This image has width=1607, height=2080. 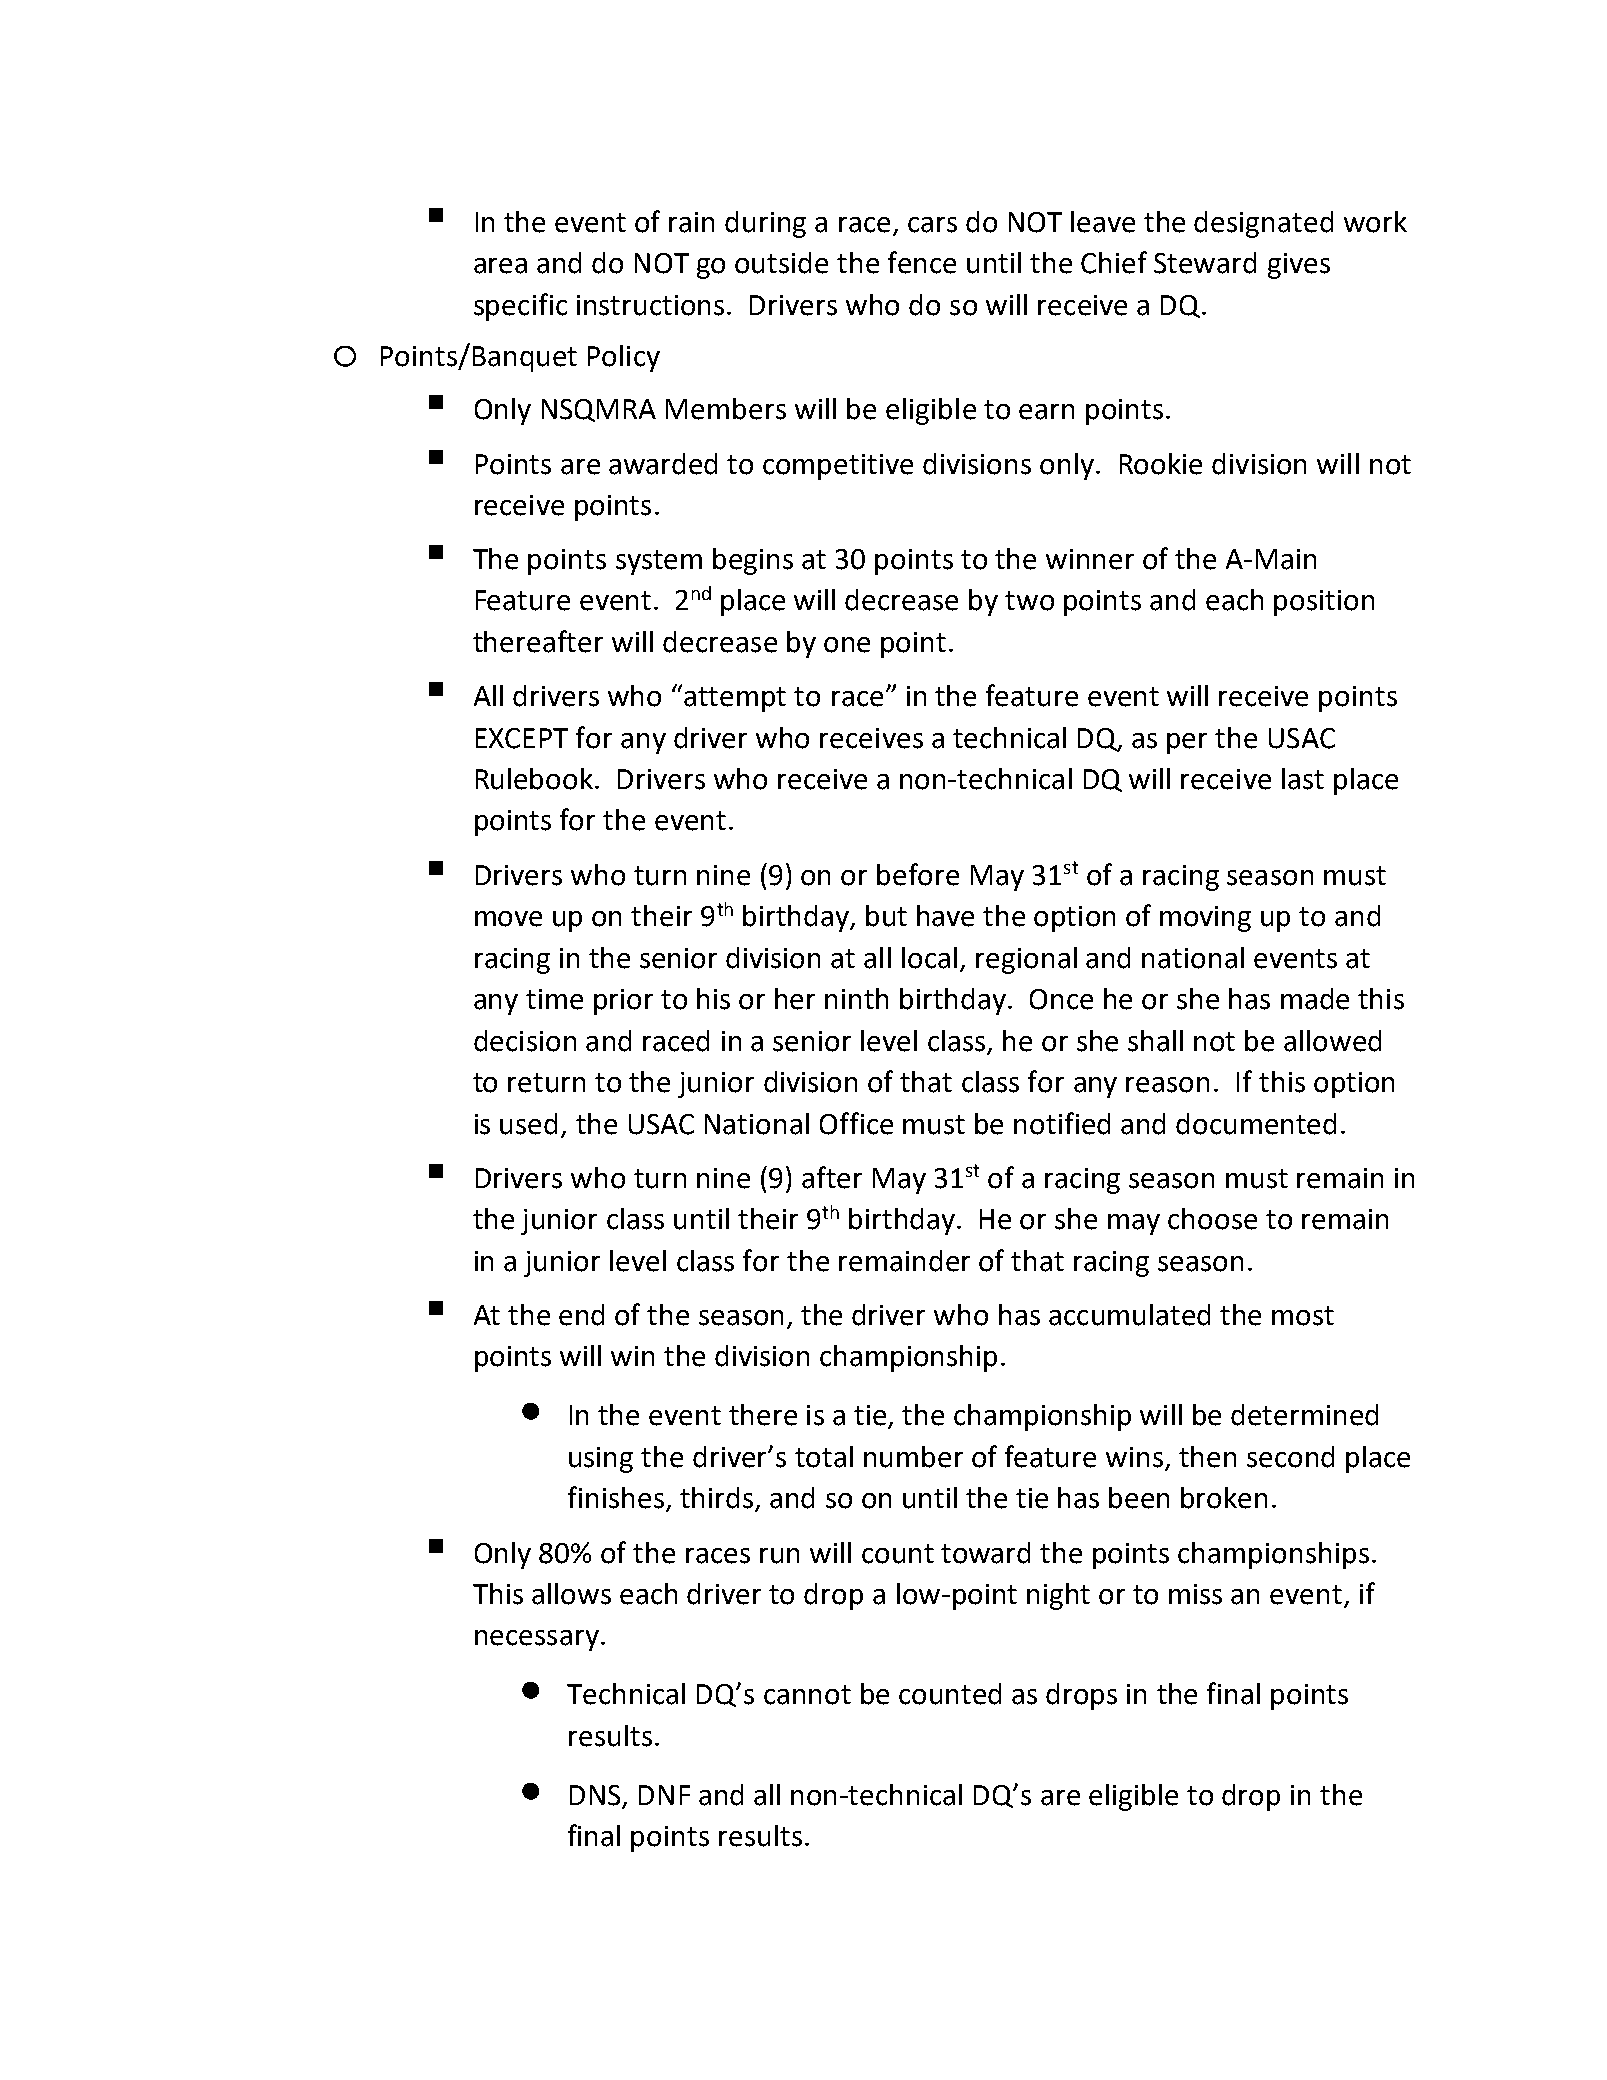 What do you see at coordinates (1315, 999) in the image?
I see `made` at bounding box center [1315, 999].
